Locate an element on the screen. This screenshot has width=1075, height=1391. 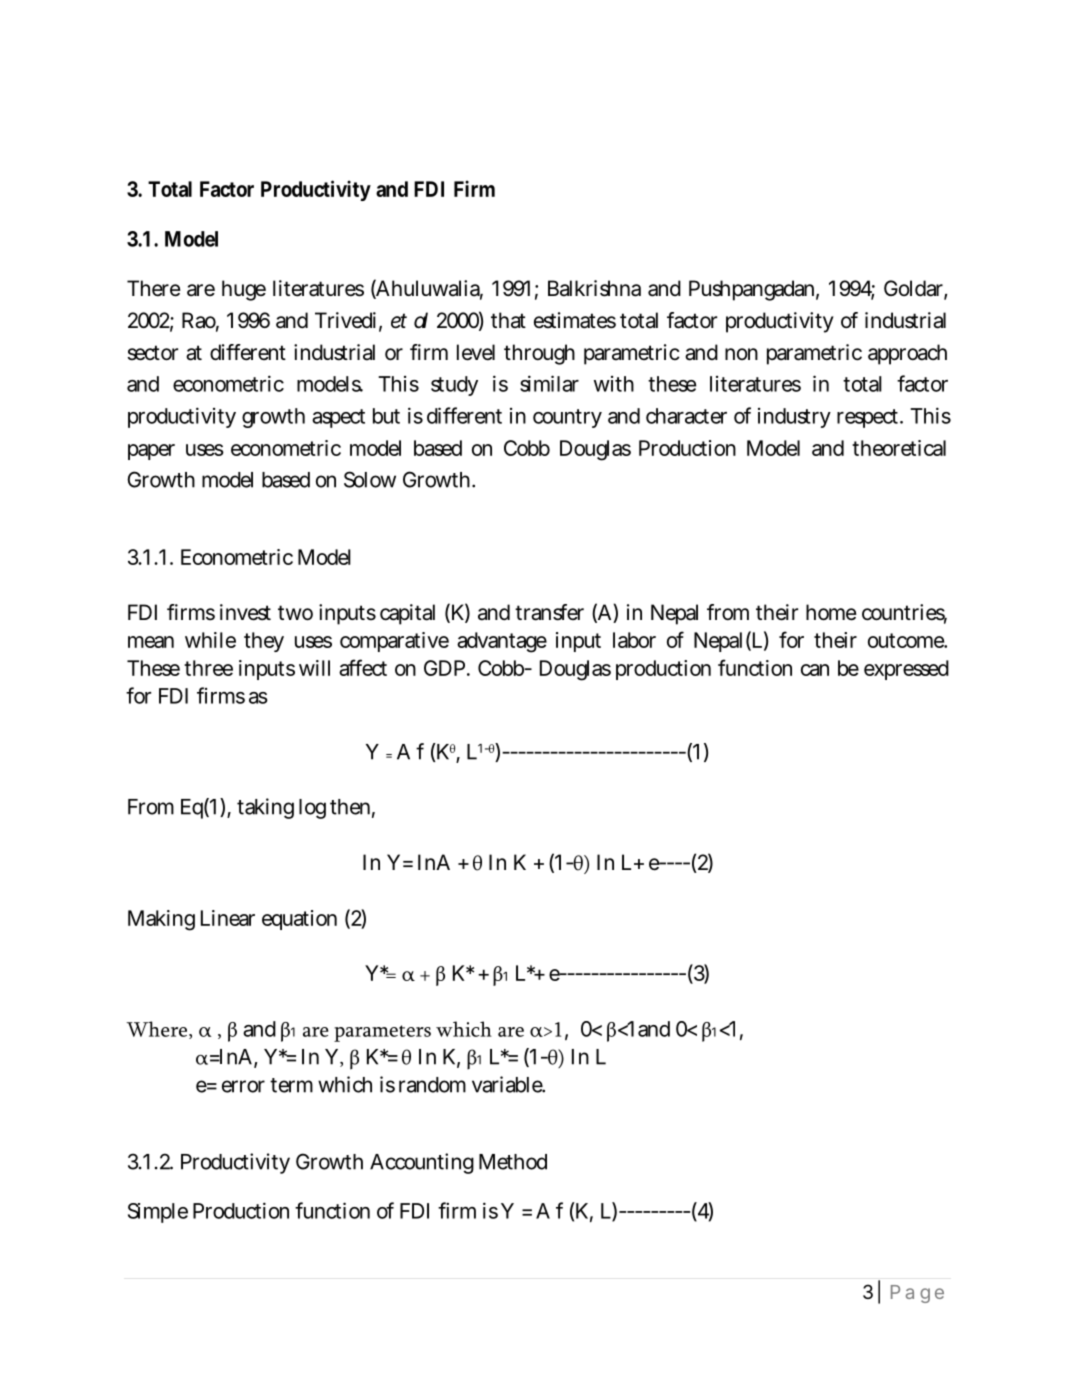
paper is located at coordinates (151, 452).
